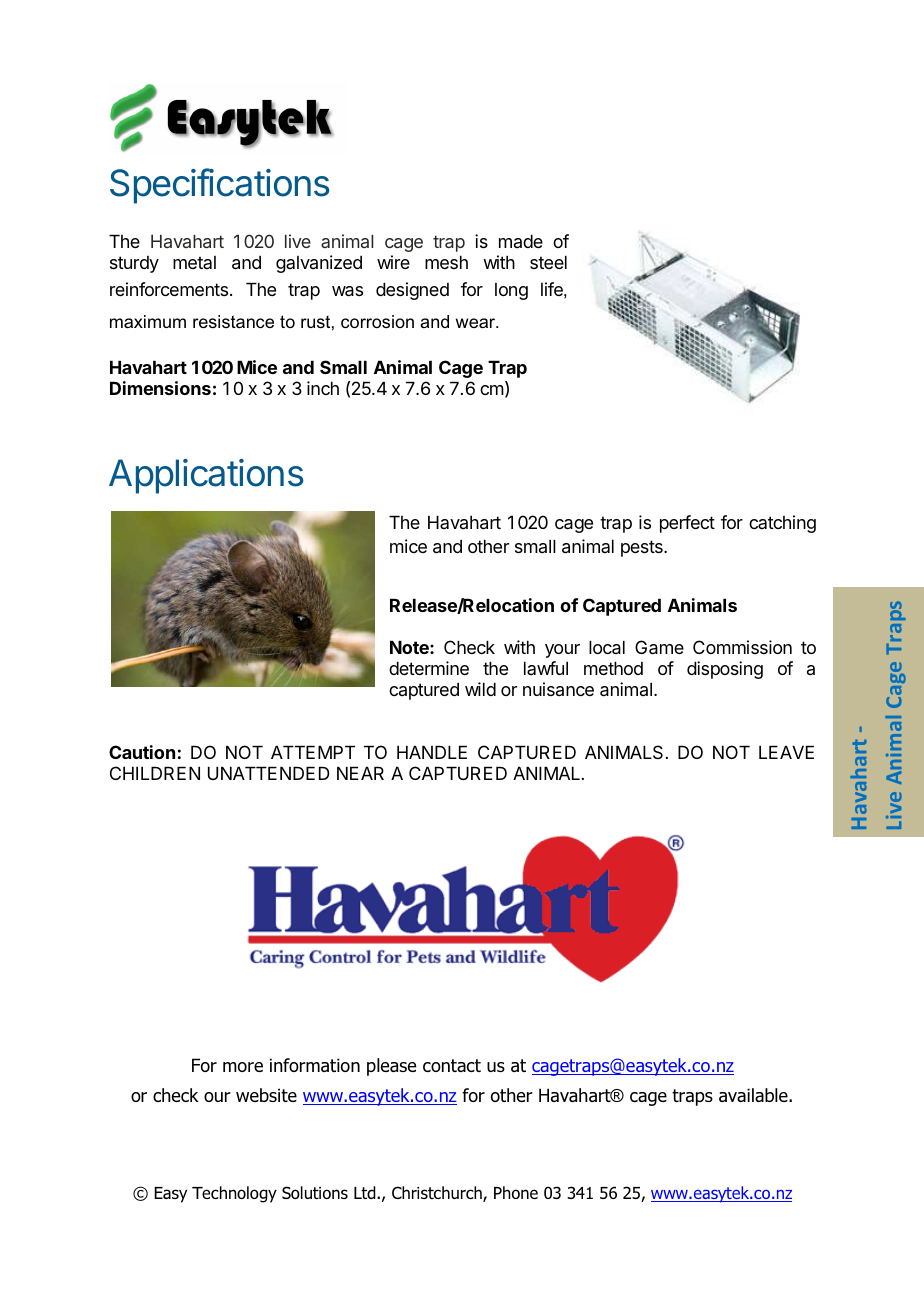 The image size is (924, 1308). I want to click on steel, so click(548, 262).
